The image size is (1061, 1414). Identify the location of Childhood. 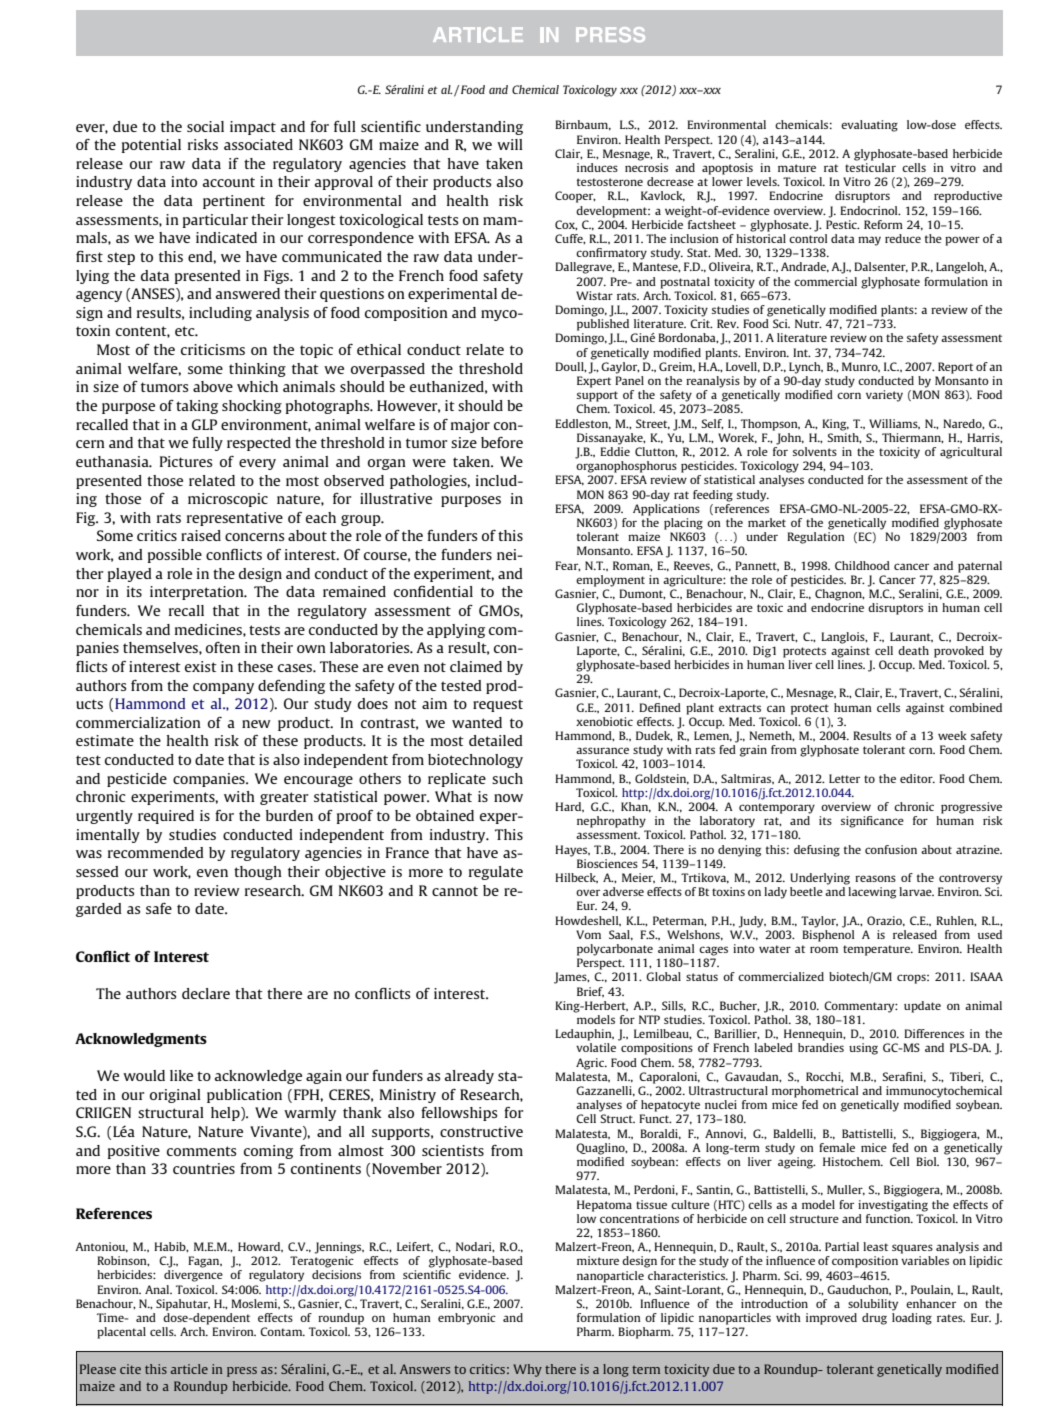
(862, 565).
